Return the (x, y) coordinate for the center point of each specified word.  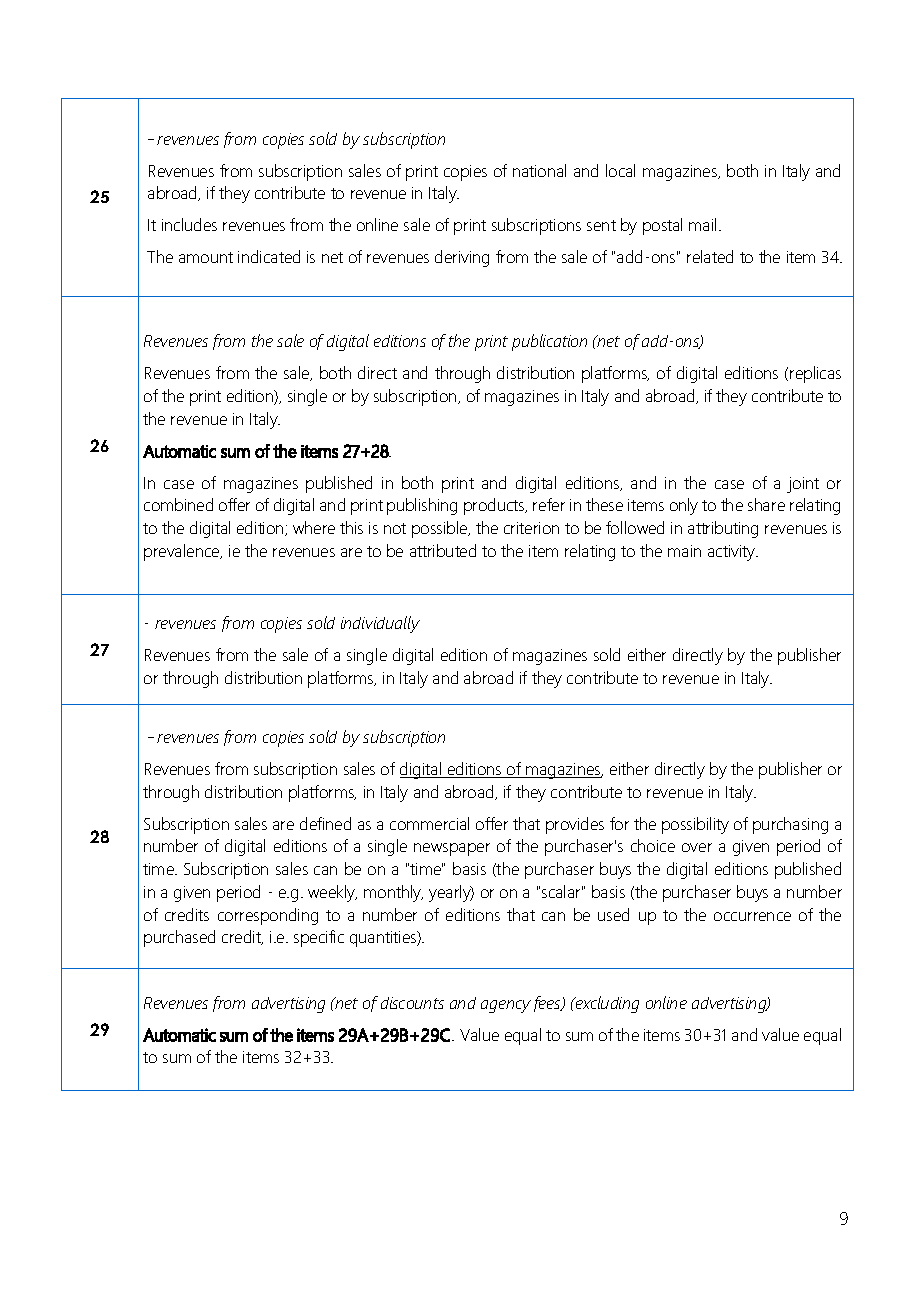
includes (189, 224)
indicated (269, 256)
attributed (443, 550)
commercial (429, 823)
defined (325, 823)
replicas (815, 374)
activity (733, 553)
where (314, 527)
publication (549, 342)
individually (380, 624)
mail (702, 224)
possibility (695, 825)
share (766, 504)
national (539, 170)
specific (319, 938)
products (495, 506)
